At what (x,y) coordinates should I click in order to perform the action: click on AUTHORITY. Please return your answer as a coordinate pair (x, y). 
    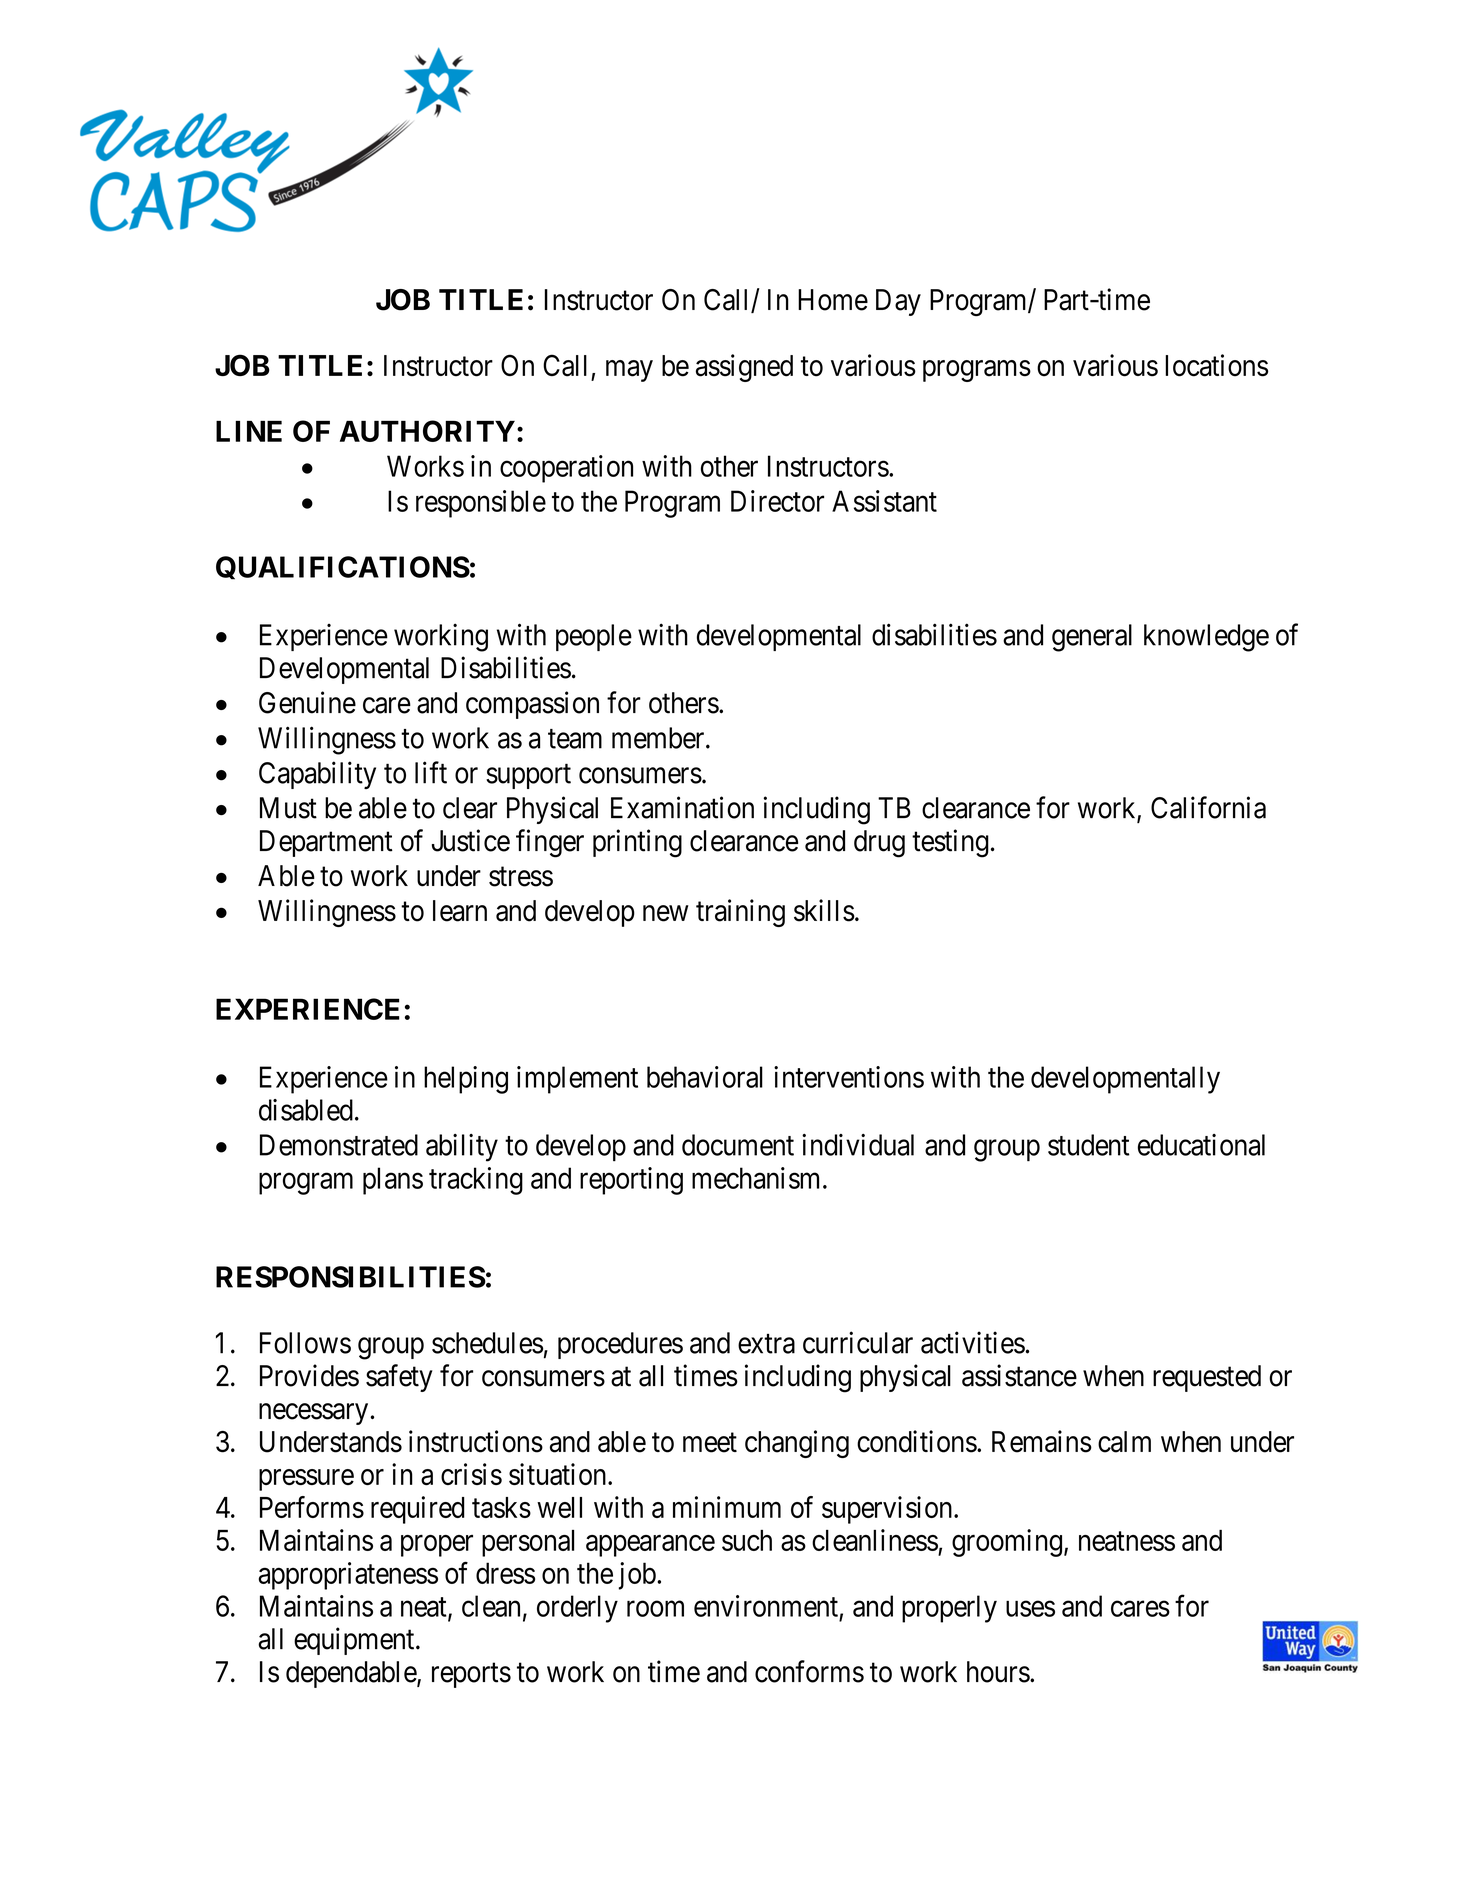
    Looking at the image, I should click on (427, 431).
